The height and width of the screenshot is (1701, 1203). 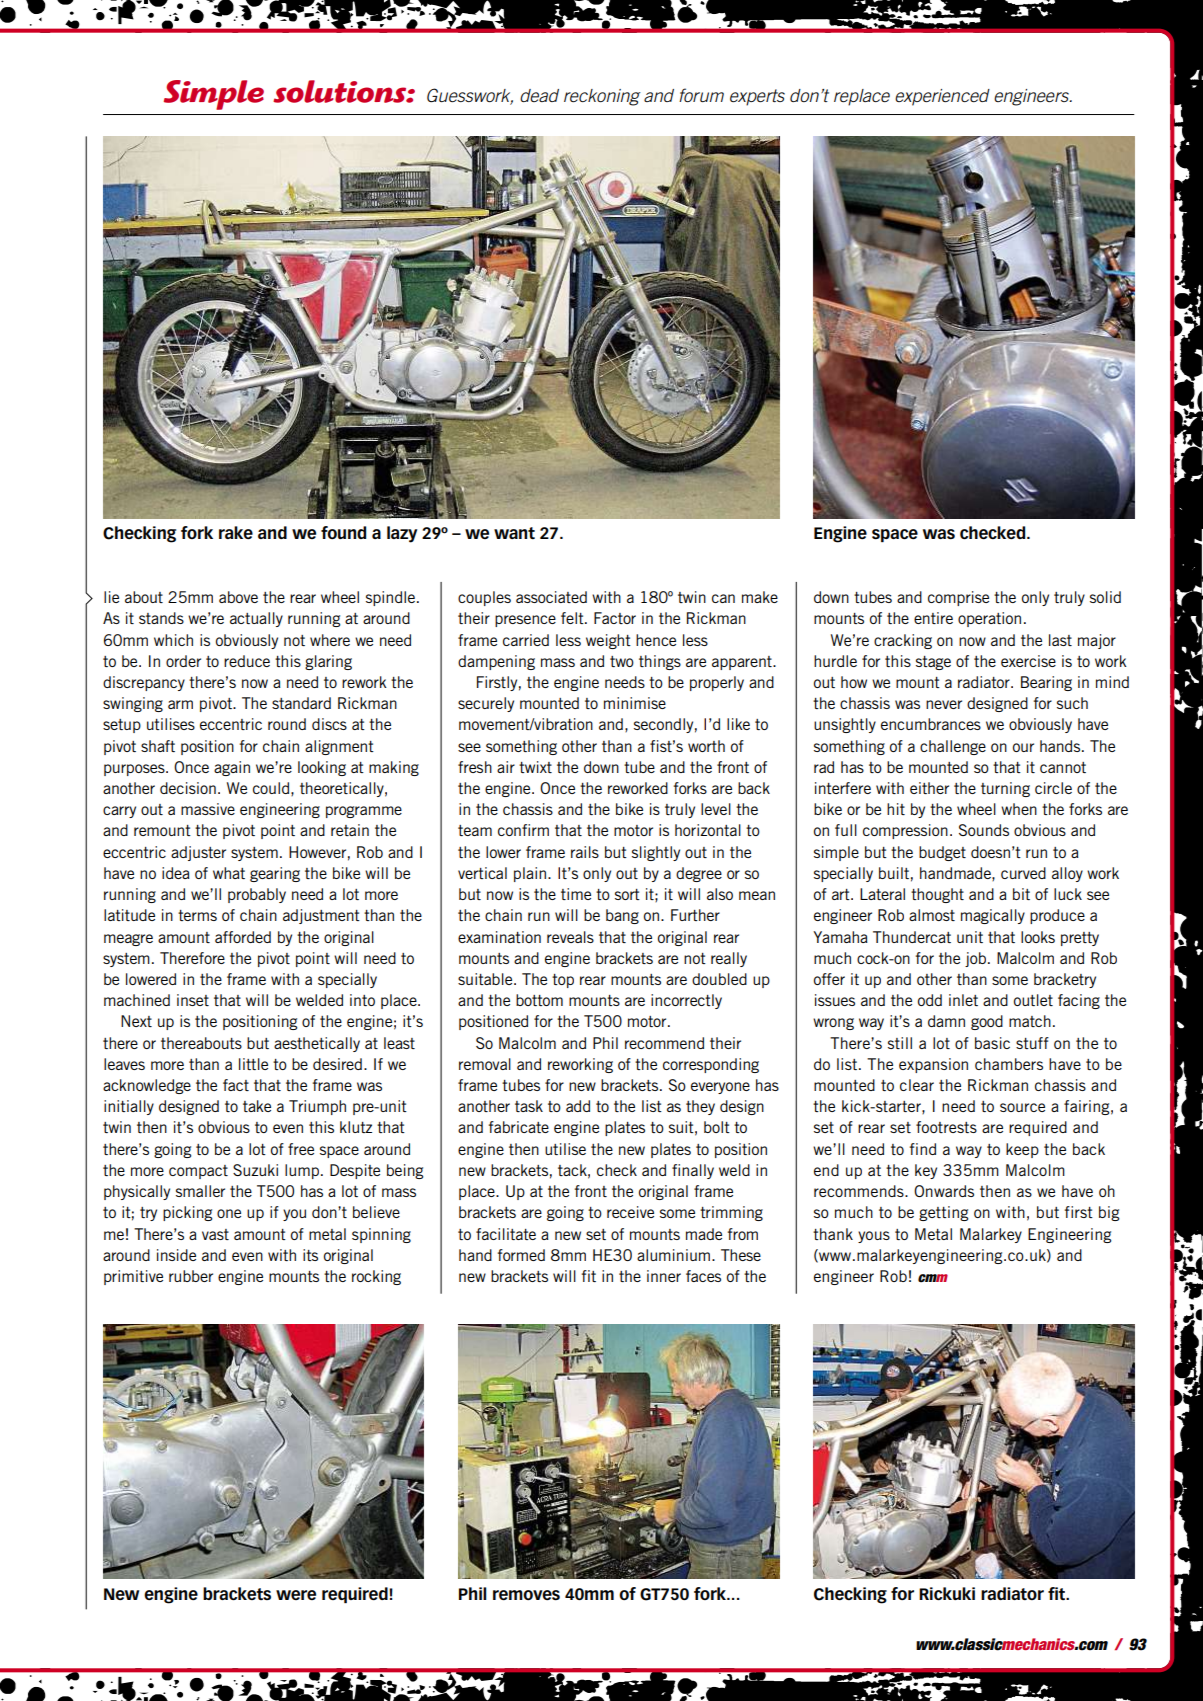 What do you see at coordinates (602, 97) in the screenshot?
I see `reckoning` at bounding box center [602, 97].
